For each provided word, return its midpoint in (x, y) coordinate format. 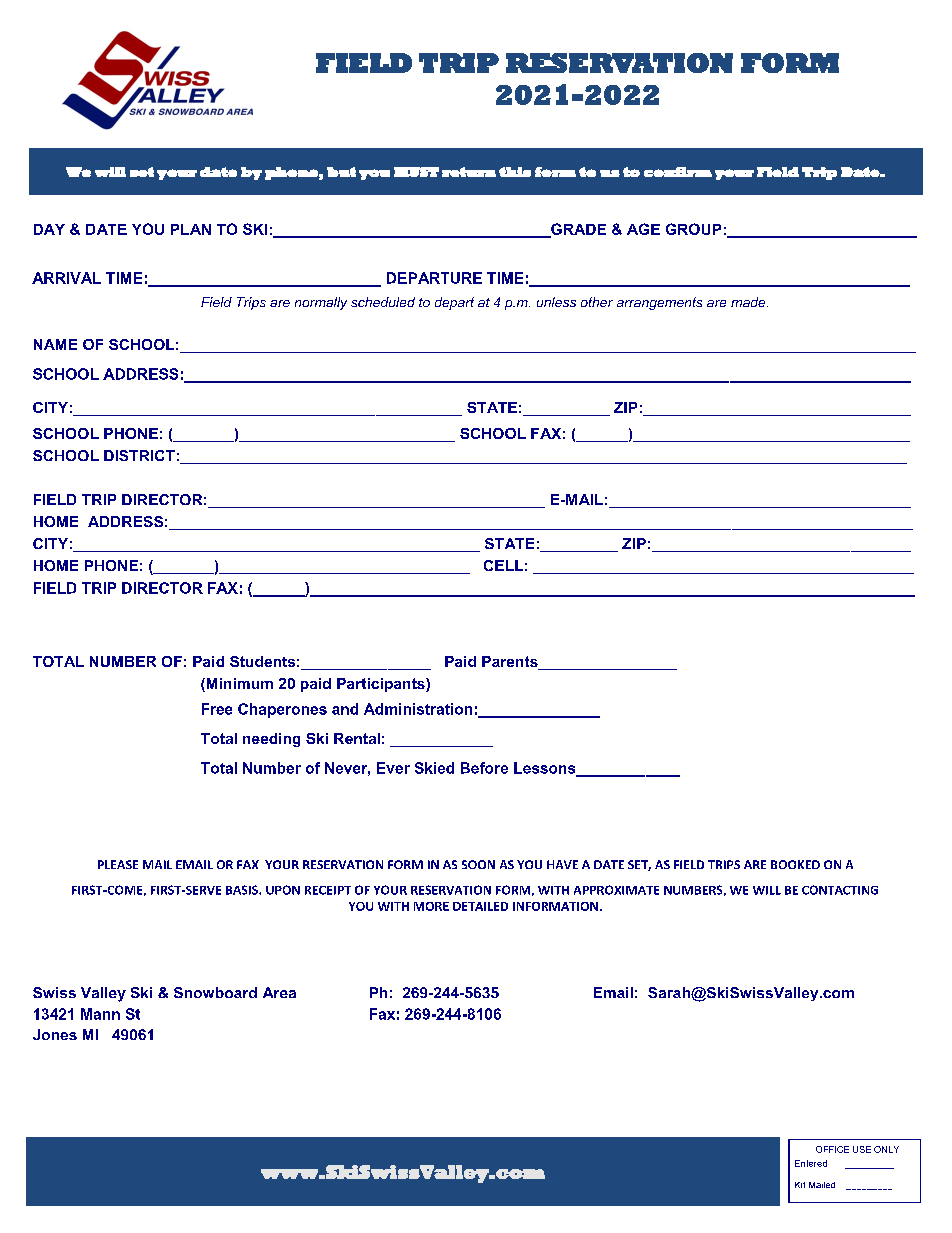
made (749, 302)
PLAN (191, 229)
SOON (478, 864)
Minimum (238, 685)
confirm (678, 172)
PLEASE (118, 864)
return (469, 172)
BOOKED (795, 864)
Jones (55, 1034)
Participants (382, 685)
